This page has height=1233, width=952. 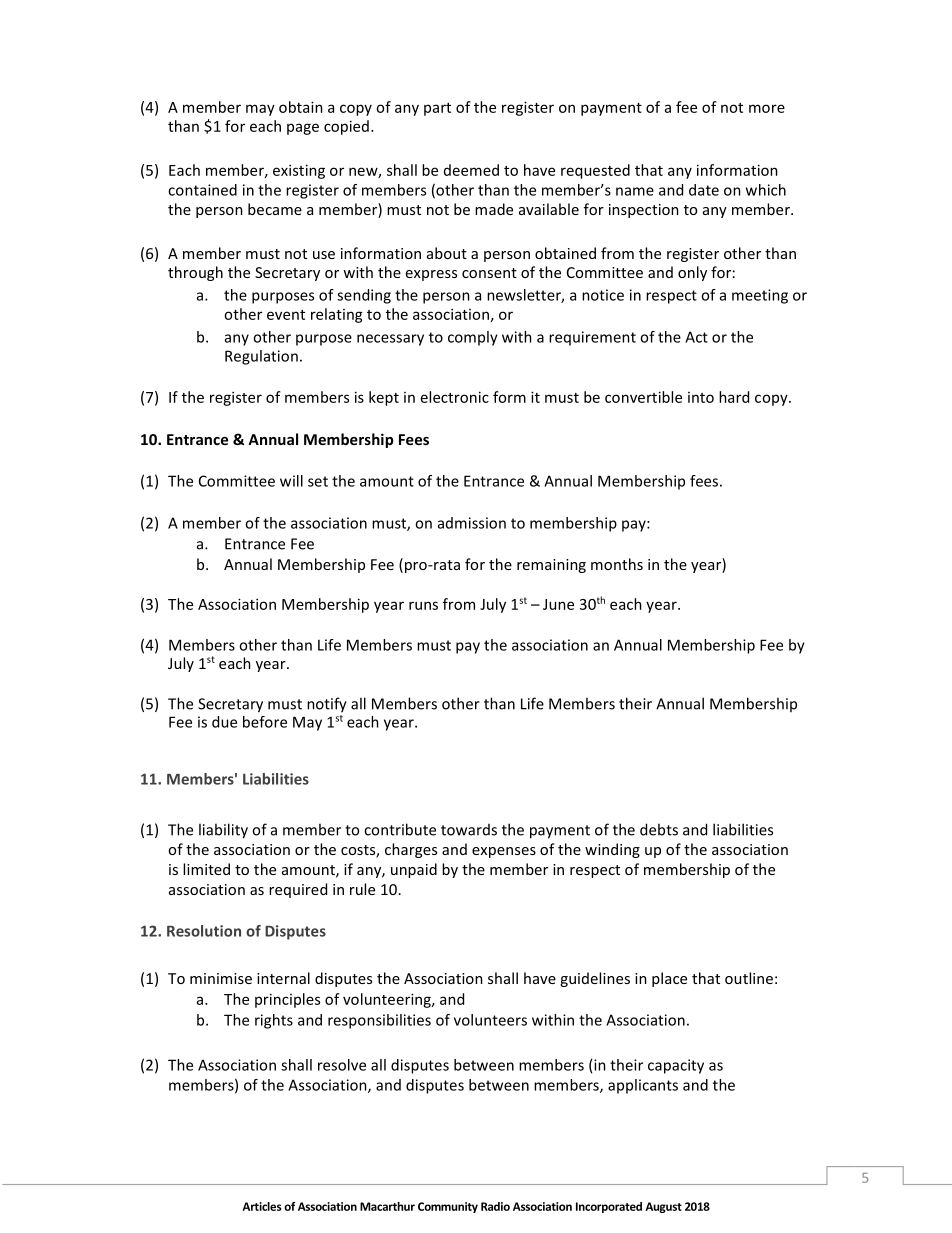 What do you see at coordinates (701, 397) in the page?
I see `into` at bounding box center [701, 397].
